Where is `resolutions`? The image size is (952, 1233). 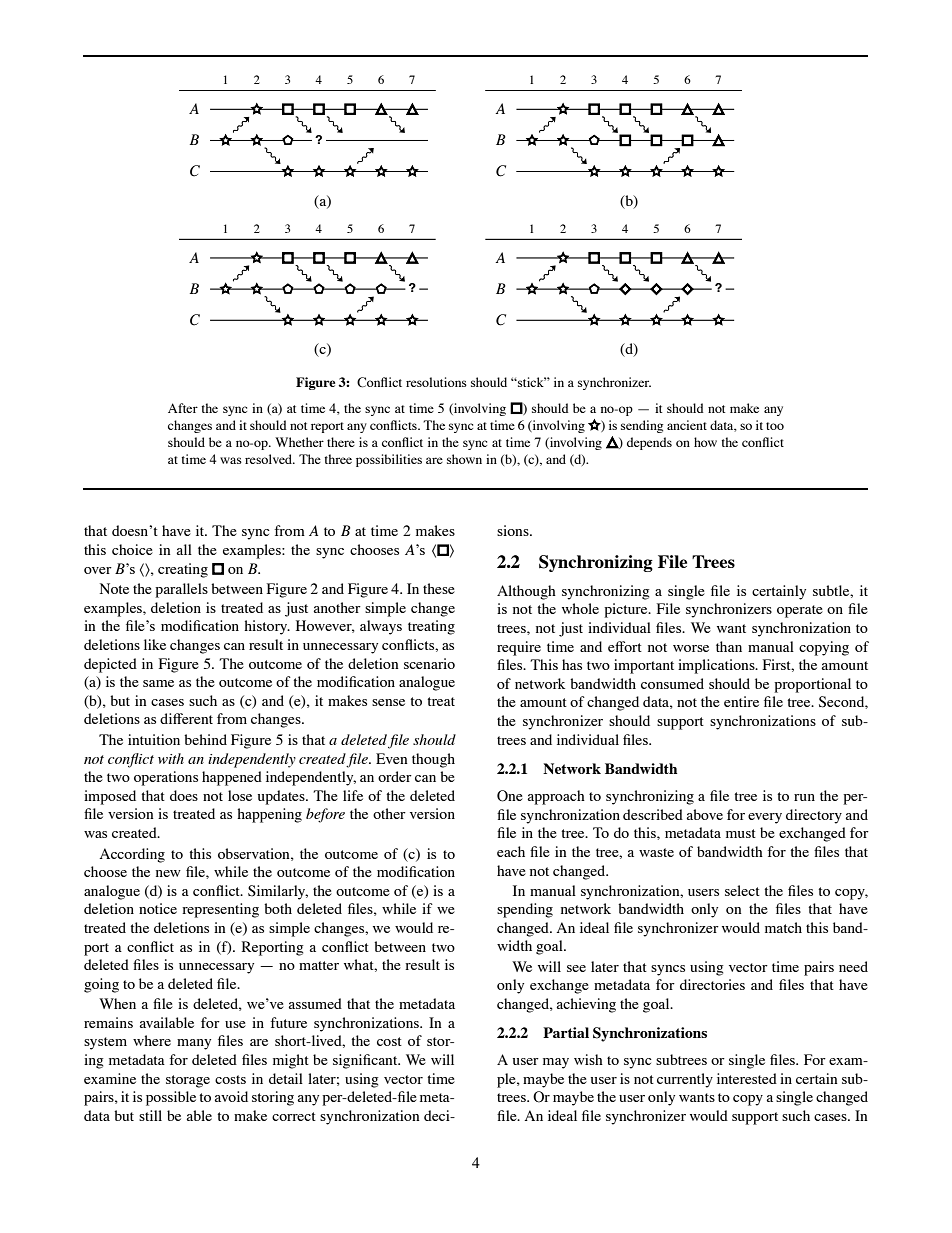
resolutions is located at coordinates (436, 382).
